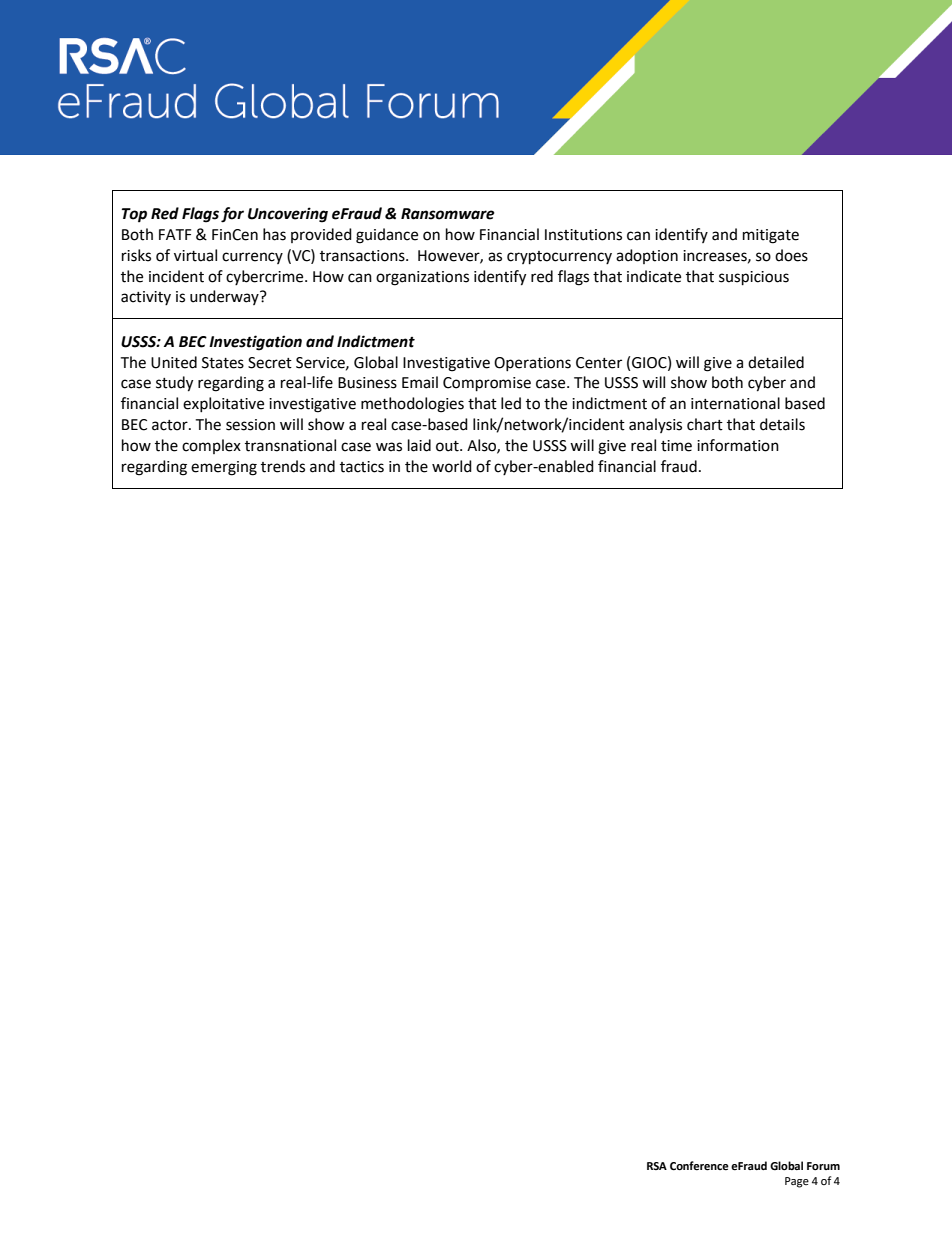 The width and height of the page is (952, 1233). Describe the element at coordinates (676, 446) in the page. I see `time` at that location.
